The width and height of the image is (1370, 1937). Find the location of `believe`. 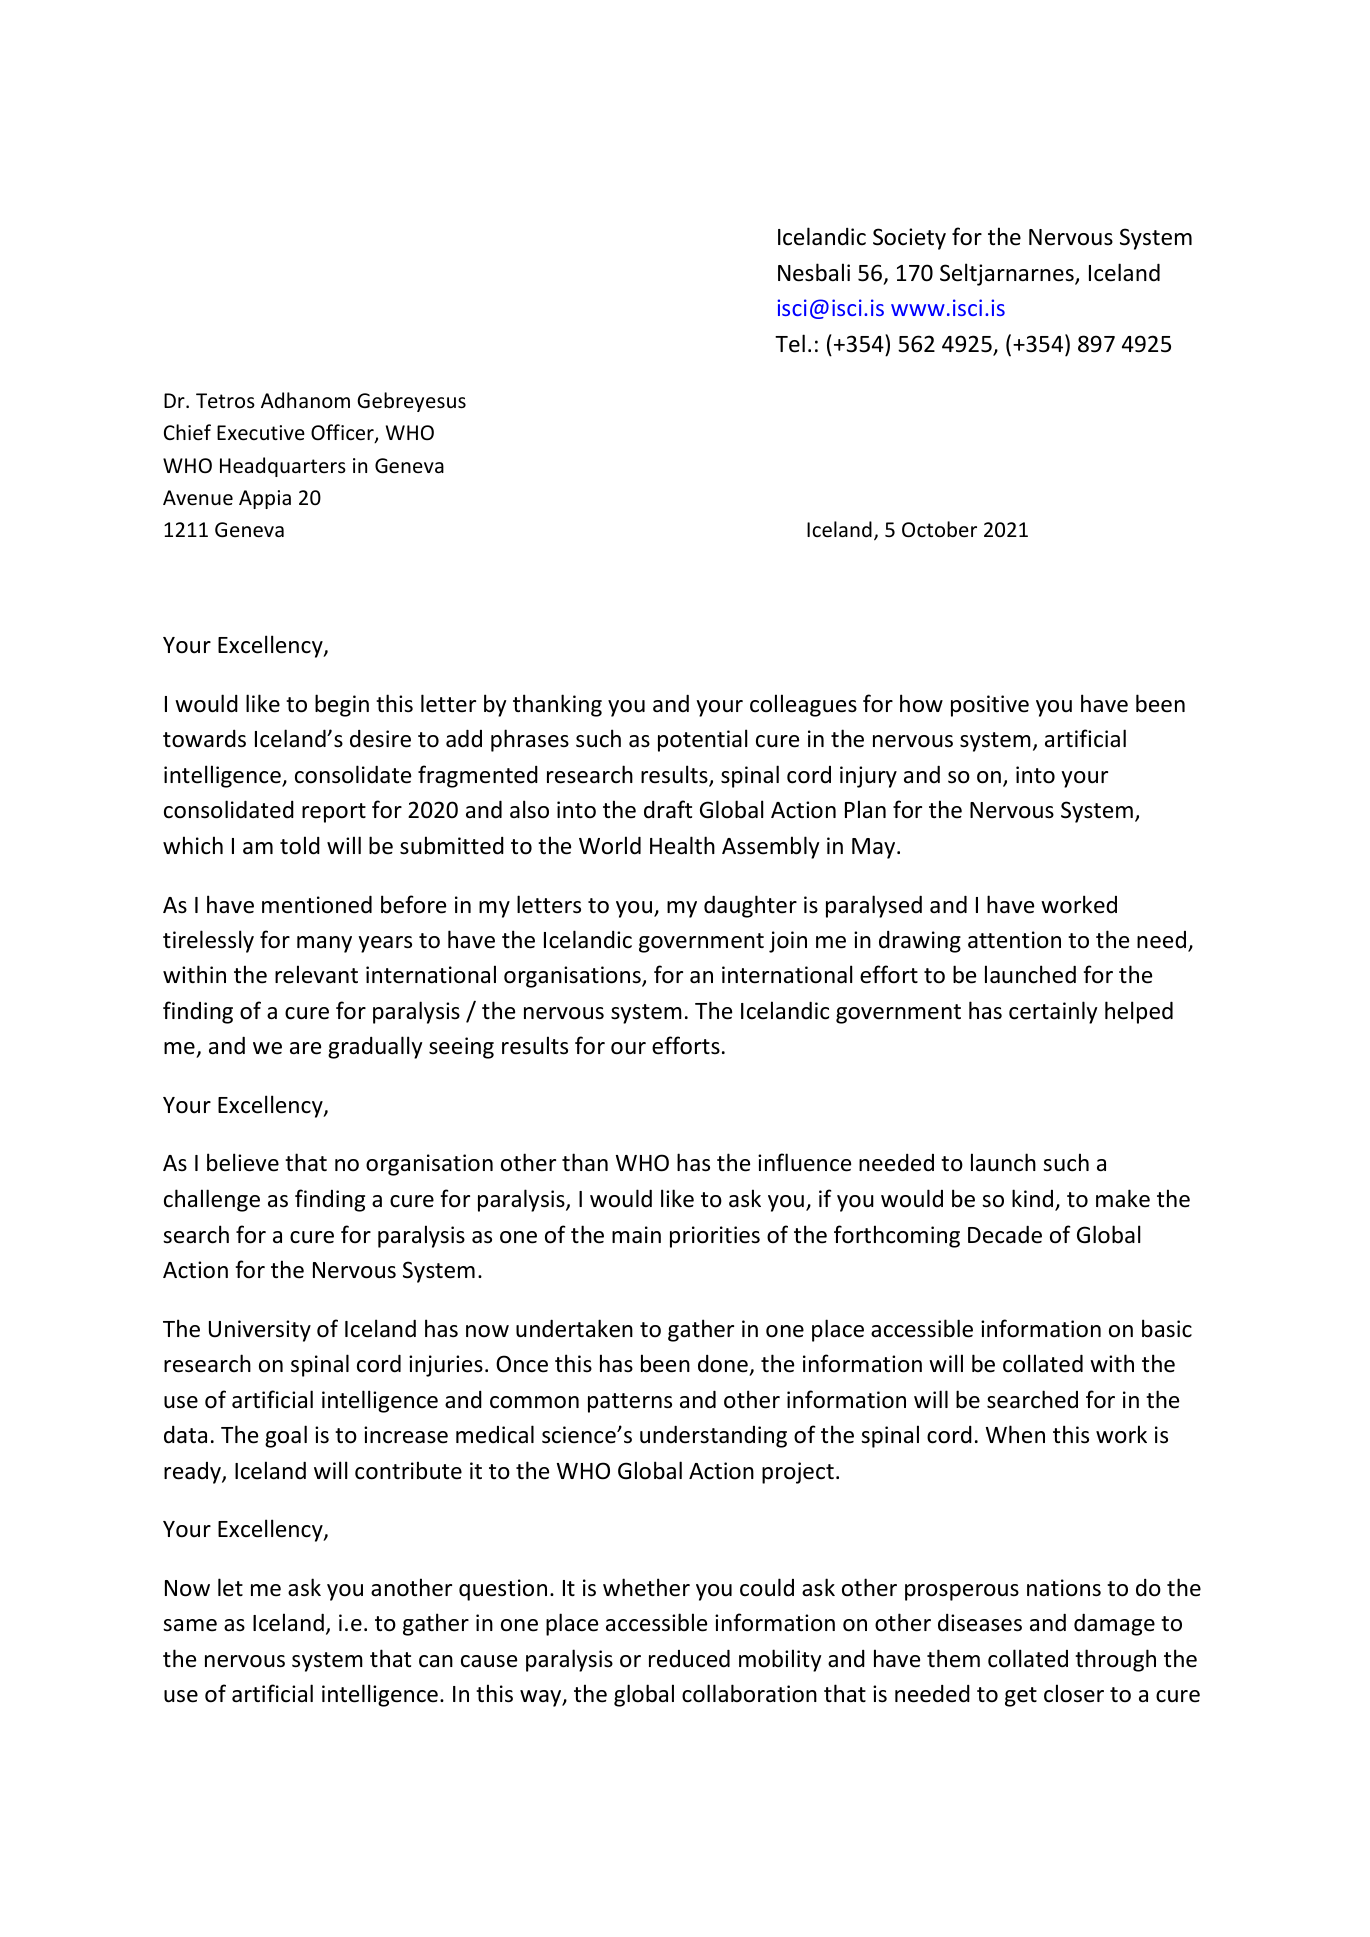

believe is located at coordinates (243, 1162).
